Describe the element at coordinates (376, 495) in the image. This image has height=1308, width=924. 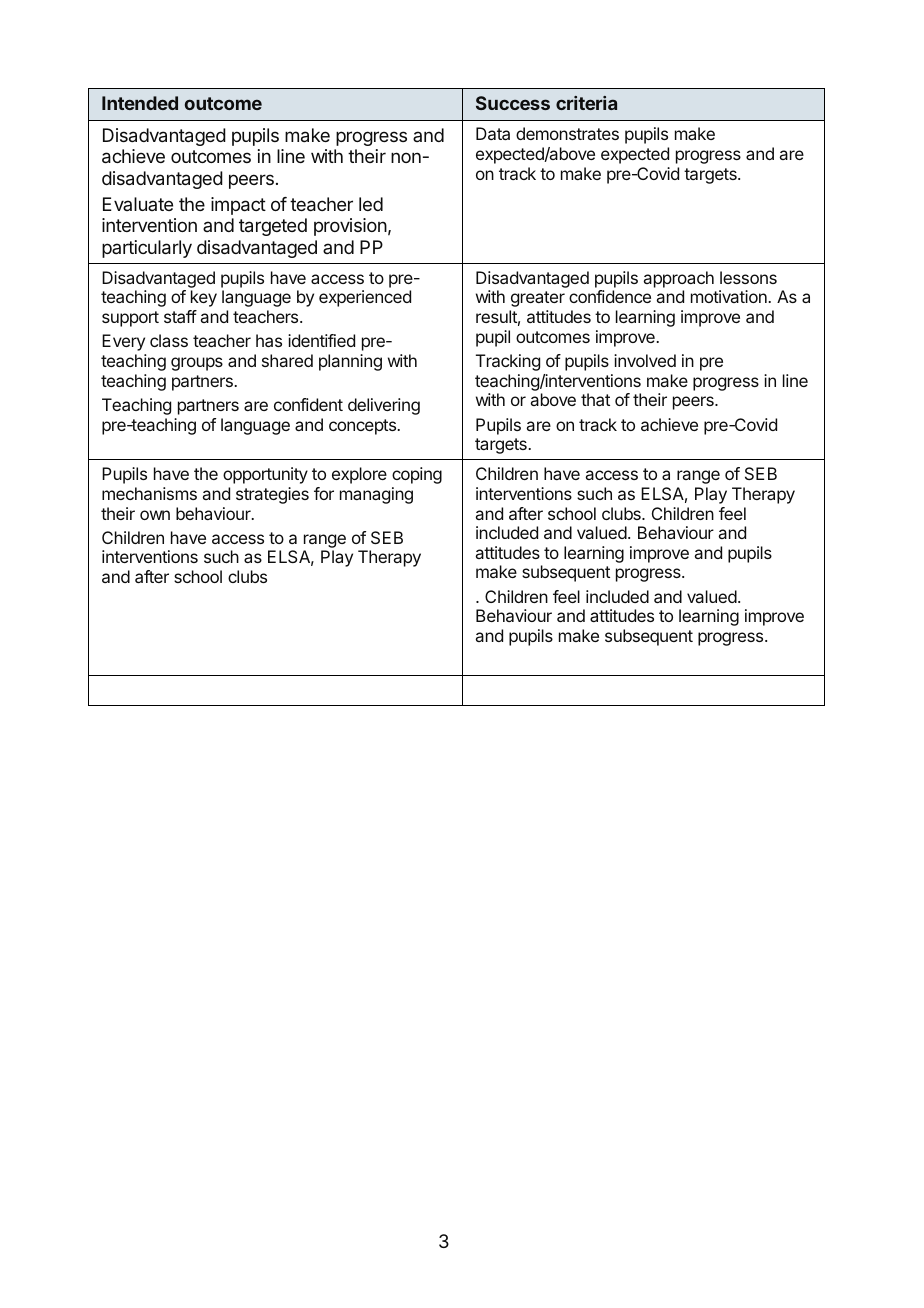
I see `managing` at that location.
